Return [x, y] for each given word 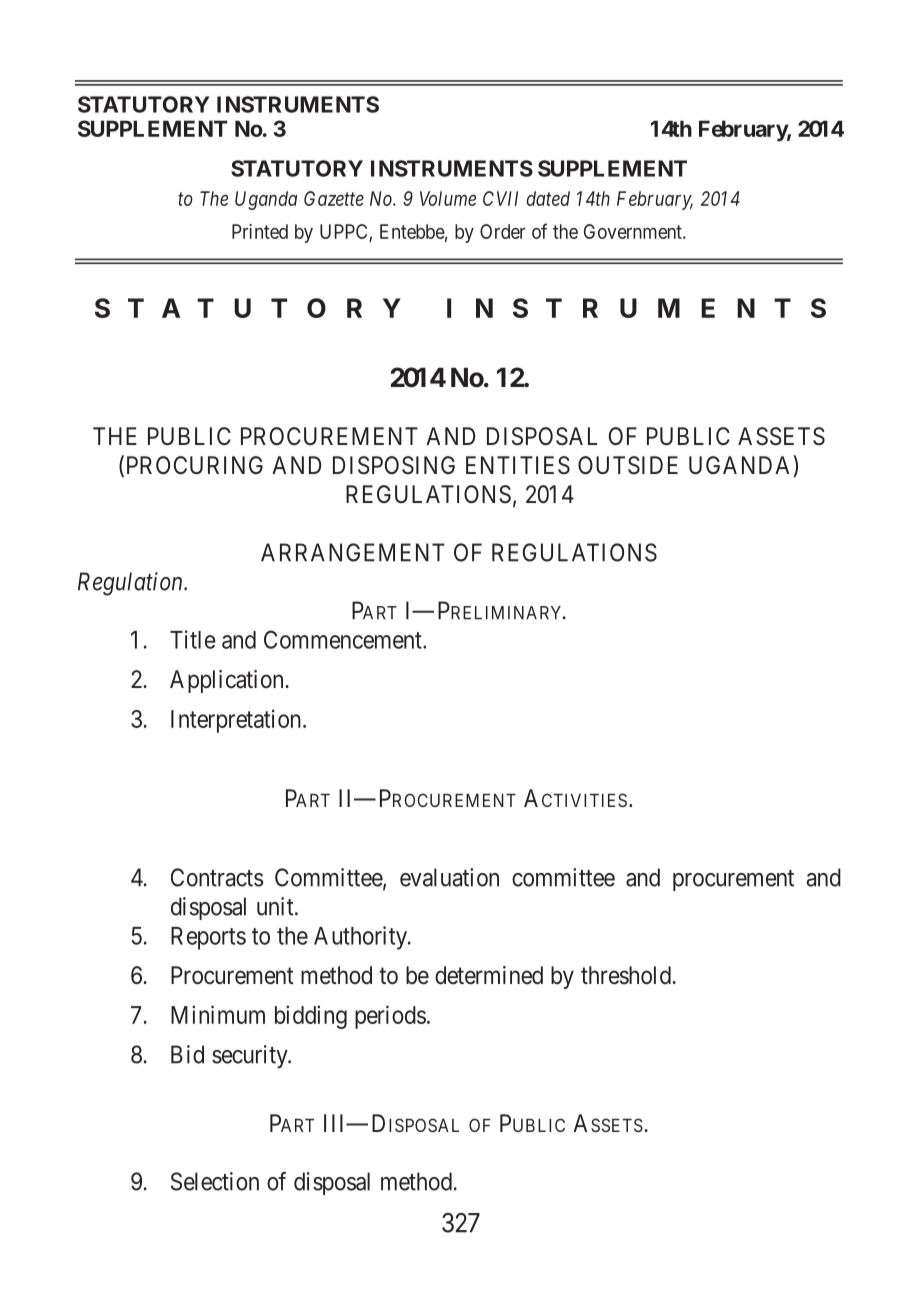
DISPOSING [394, 465]
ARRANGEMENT [353, 552]
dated [548, 198]
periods [390, 1017]
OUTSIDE [628, 465]
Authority [361, 938]
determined [489, 975]
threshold [627, 975]
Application [228, 681]
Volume [448, 198]
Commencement [344, 639]
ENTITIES [518, 465]
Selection [215, 1181]
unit [276, 906]
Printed [260, 231]
